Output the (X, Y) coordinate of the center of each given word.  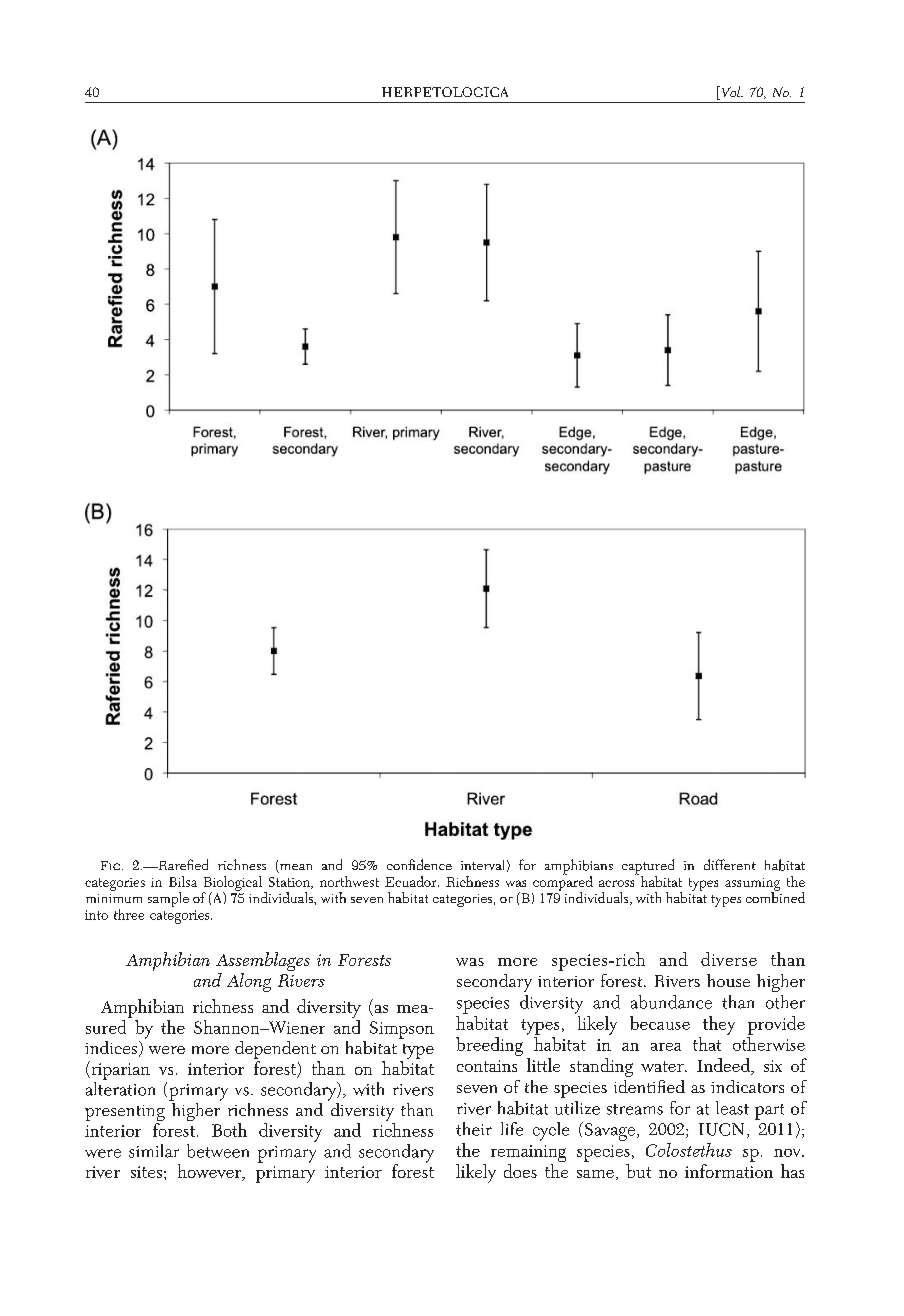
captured (648, 868)
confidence (419, 864)
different (730, 864)
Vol (731, 93)
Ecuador (412, 881)
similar (154, 1151)
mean (295, 868)
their (474, 1129)
